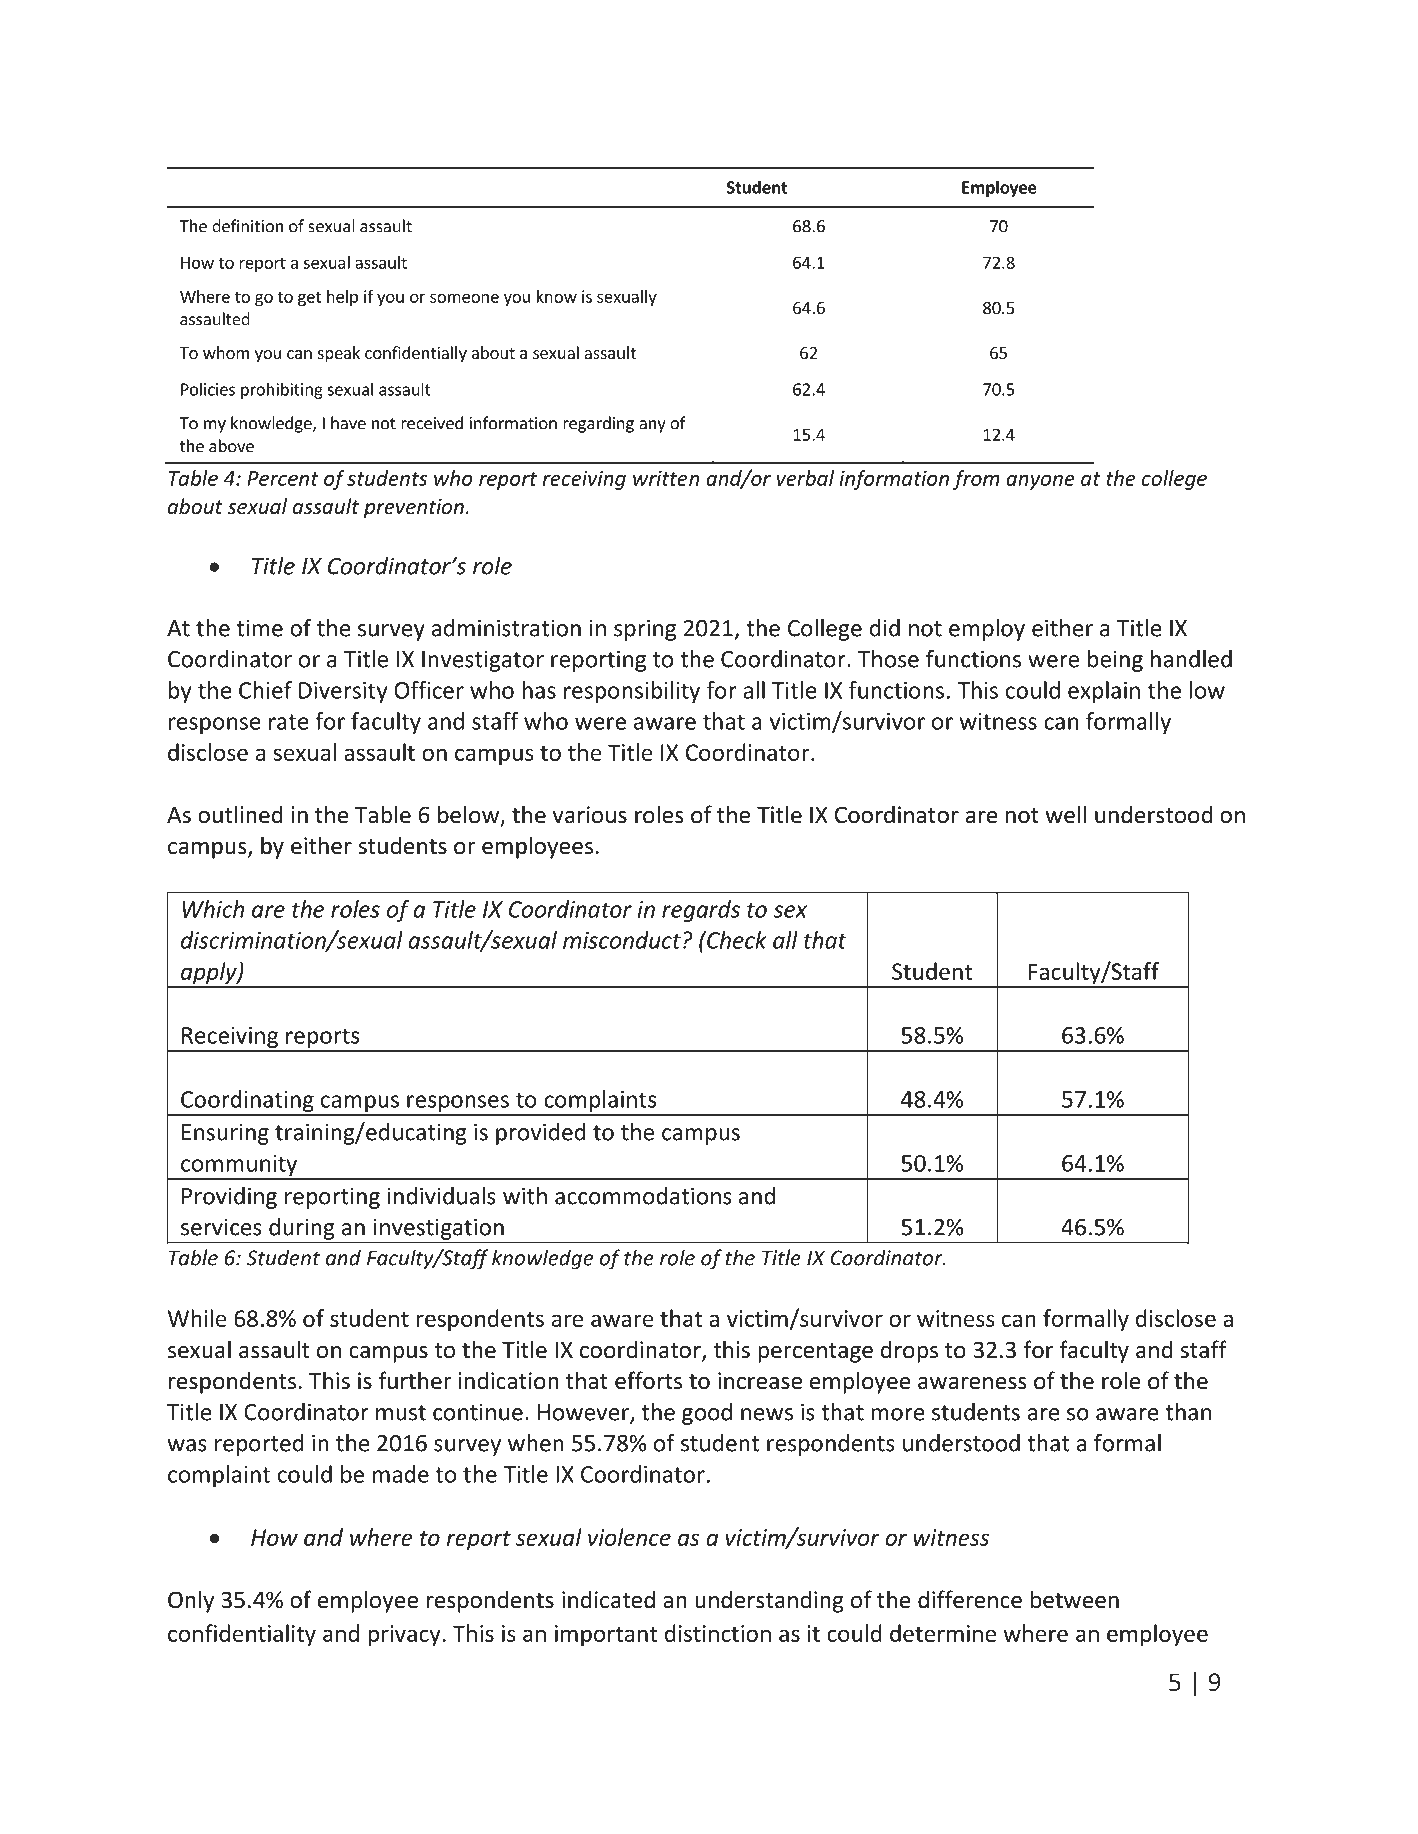 Image resolution: width=1418 pixels, height=1834 pixels. I want to click on distinction, so click(718, 1633).
